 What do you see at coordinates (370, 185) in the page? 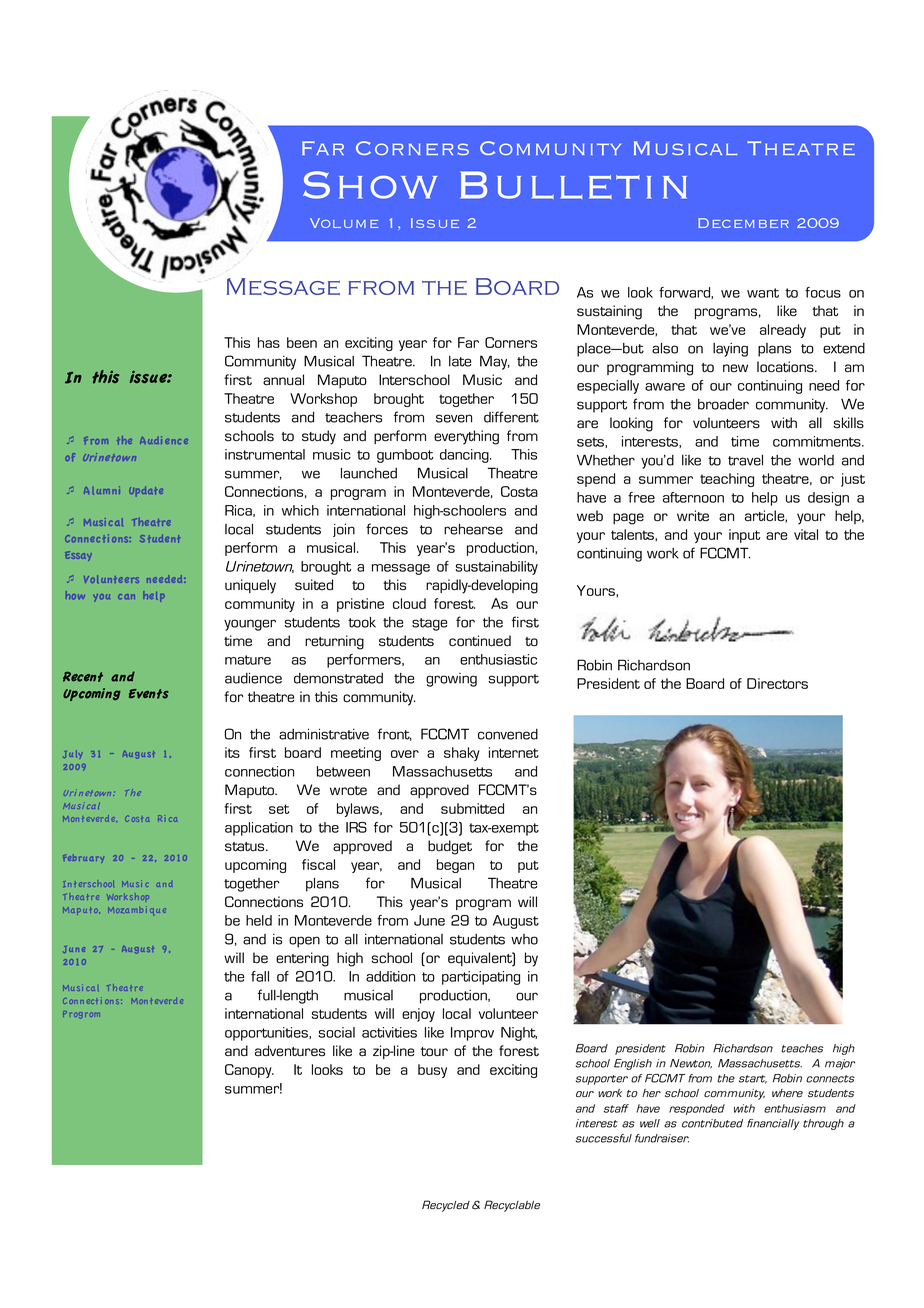
I see `Show` at bounding box center [370, 185].
